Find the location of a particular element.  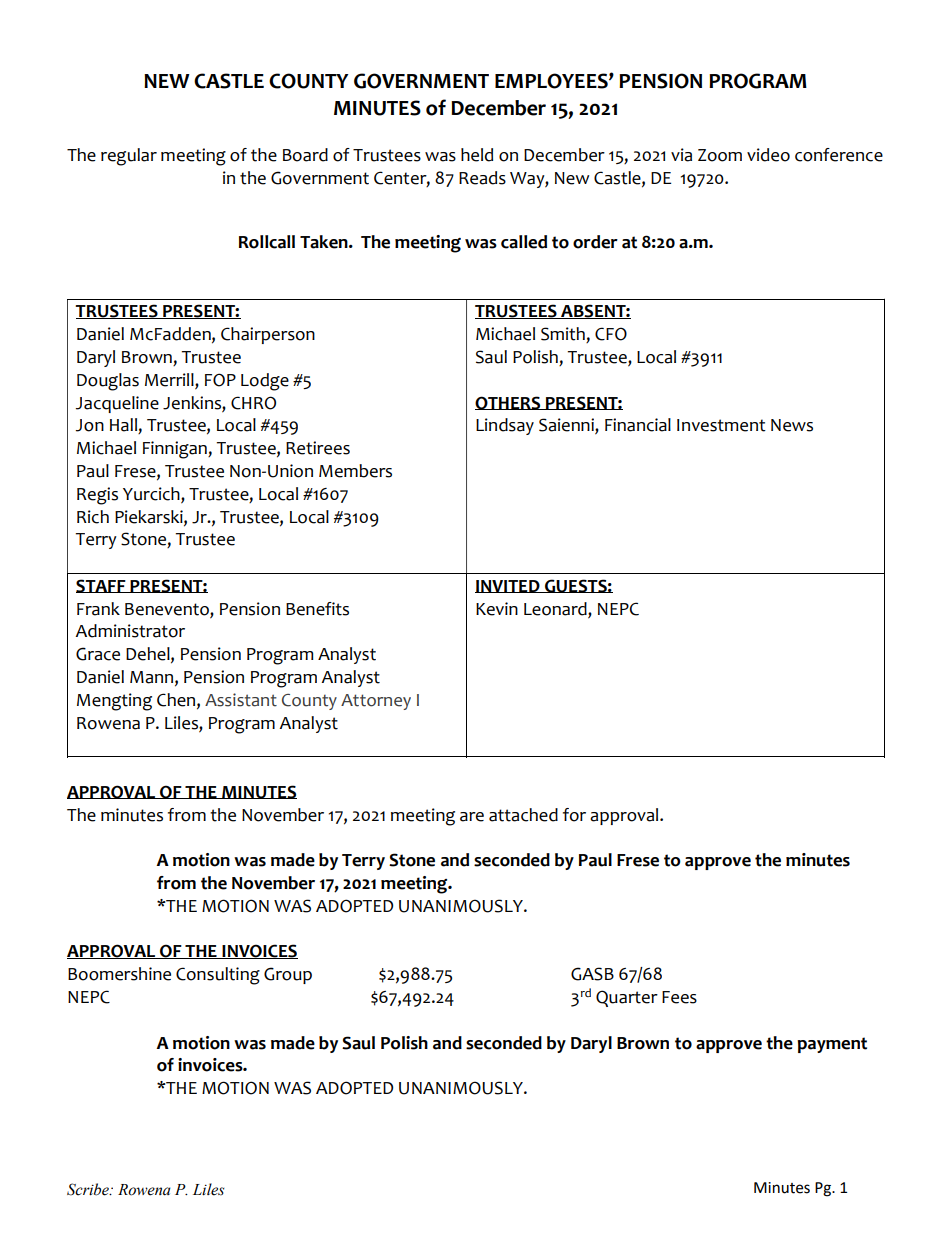

INVITED is located at coordinates (508, 586).
